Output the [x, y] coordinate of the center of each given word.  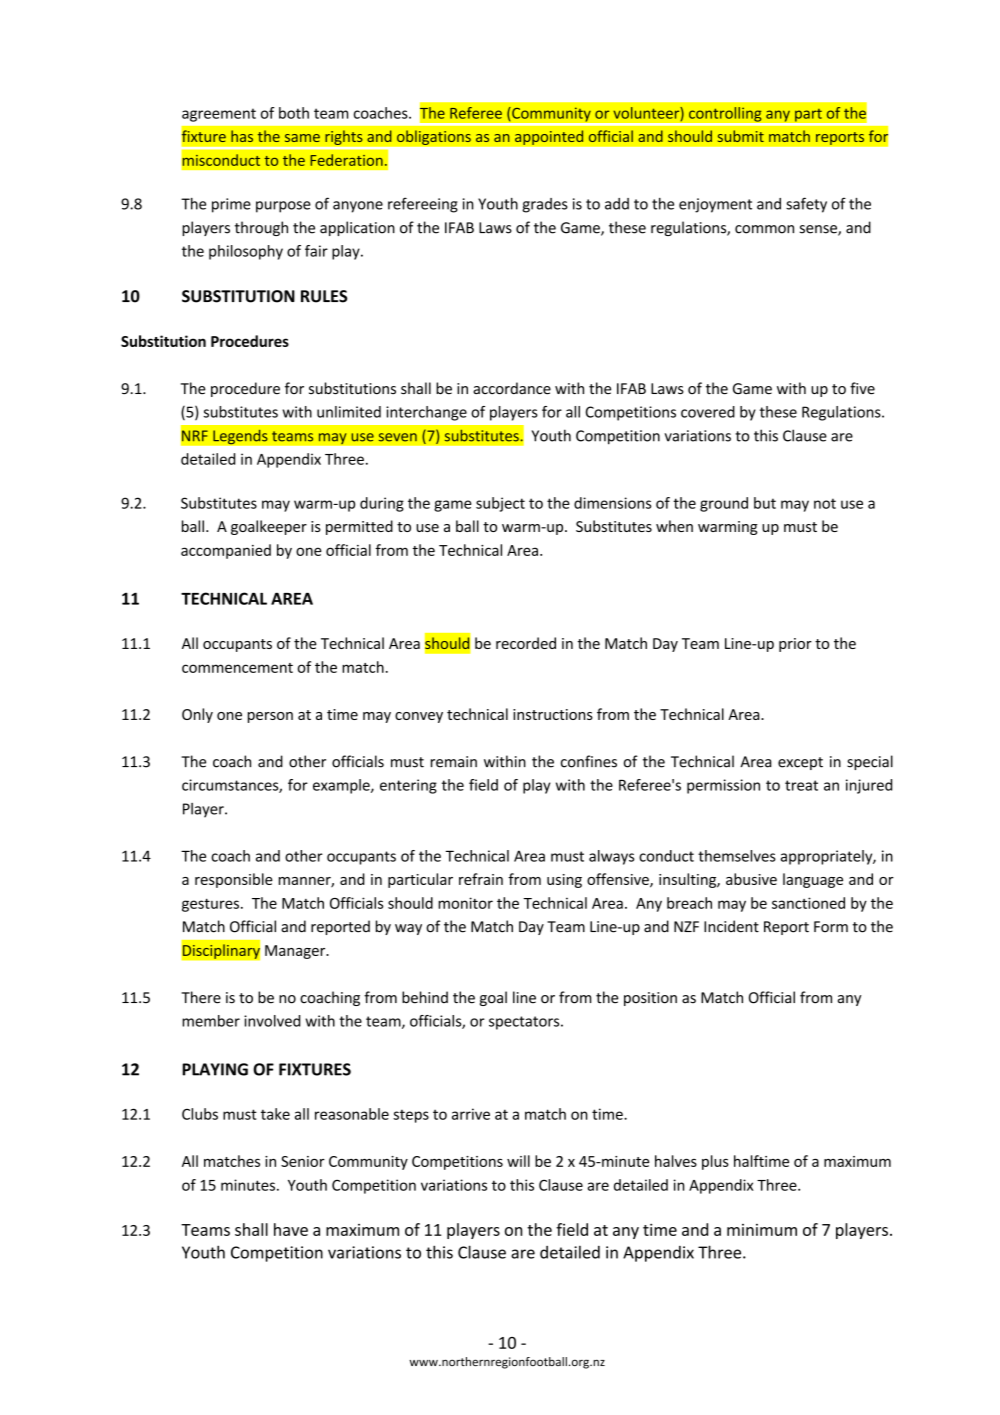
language [813, 880]
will [518, 1161]
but [765, 503]
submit [741, 136]
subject [500, 504]
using [564, 881]
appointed [549, 137]
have [291, 1229]
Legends [240, 437]
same [302, 138]
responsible [234, 880]
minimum [762, 1230]
